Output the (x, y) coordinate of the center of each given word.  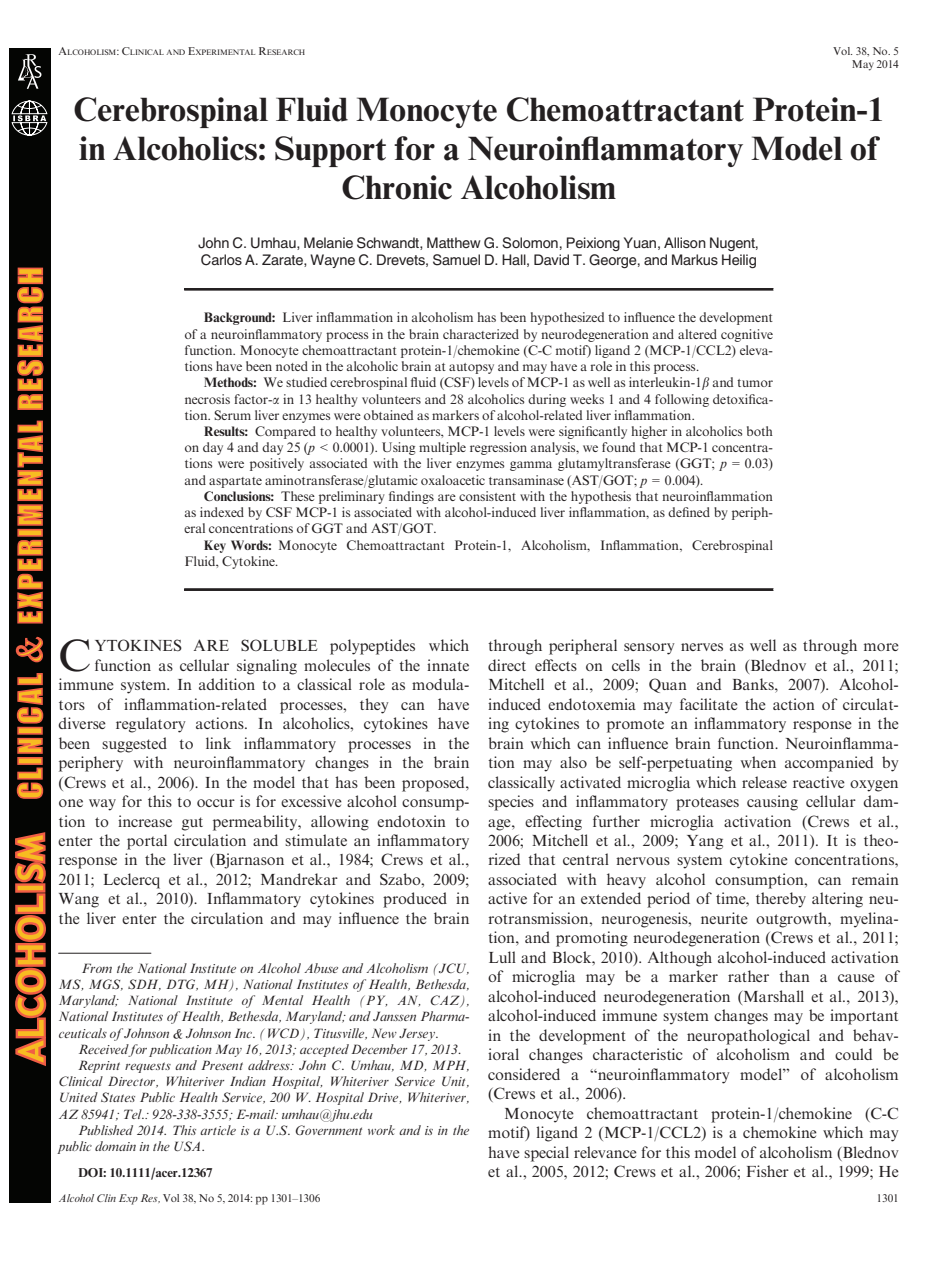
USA (188, 1146)
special (546, 1154)
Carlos (221, 260)
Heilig (739, 261)
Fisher (767, 1171)
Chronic (397, 187)
